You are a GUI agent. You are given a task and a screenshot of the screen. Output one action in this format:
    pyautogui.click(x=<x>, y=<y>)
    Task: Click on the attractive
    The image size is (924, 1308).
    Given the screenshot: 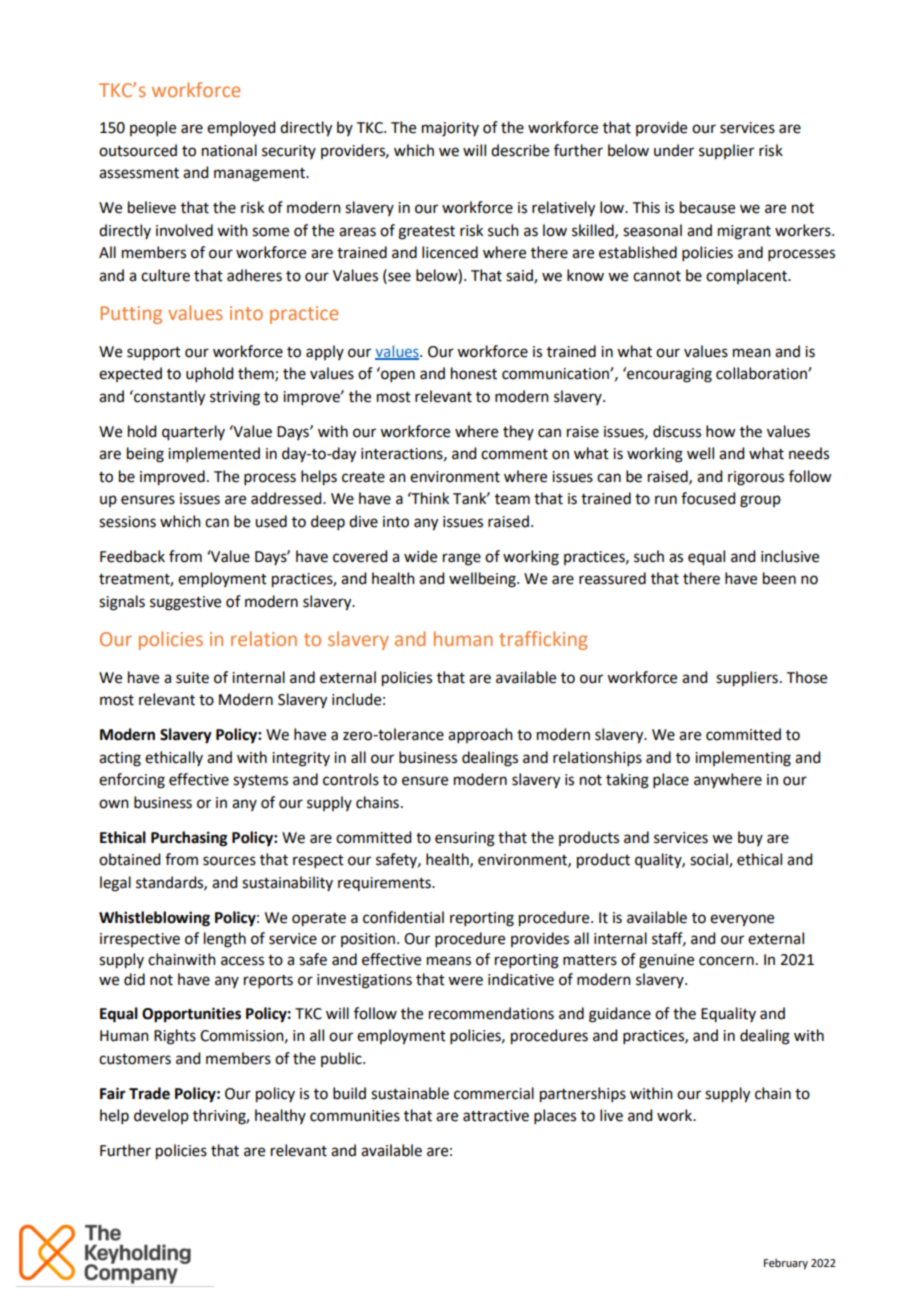 What is the action you would take?
    pyautogui.click(x=496, y=1116)
